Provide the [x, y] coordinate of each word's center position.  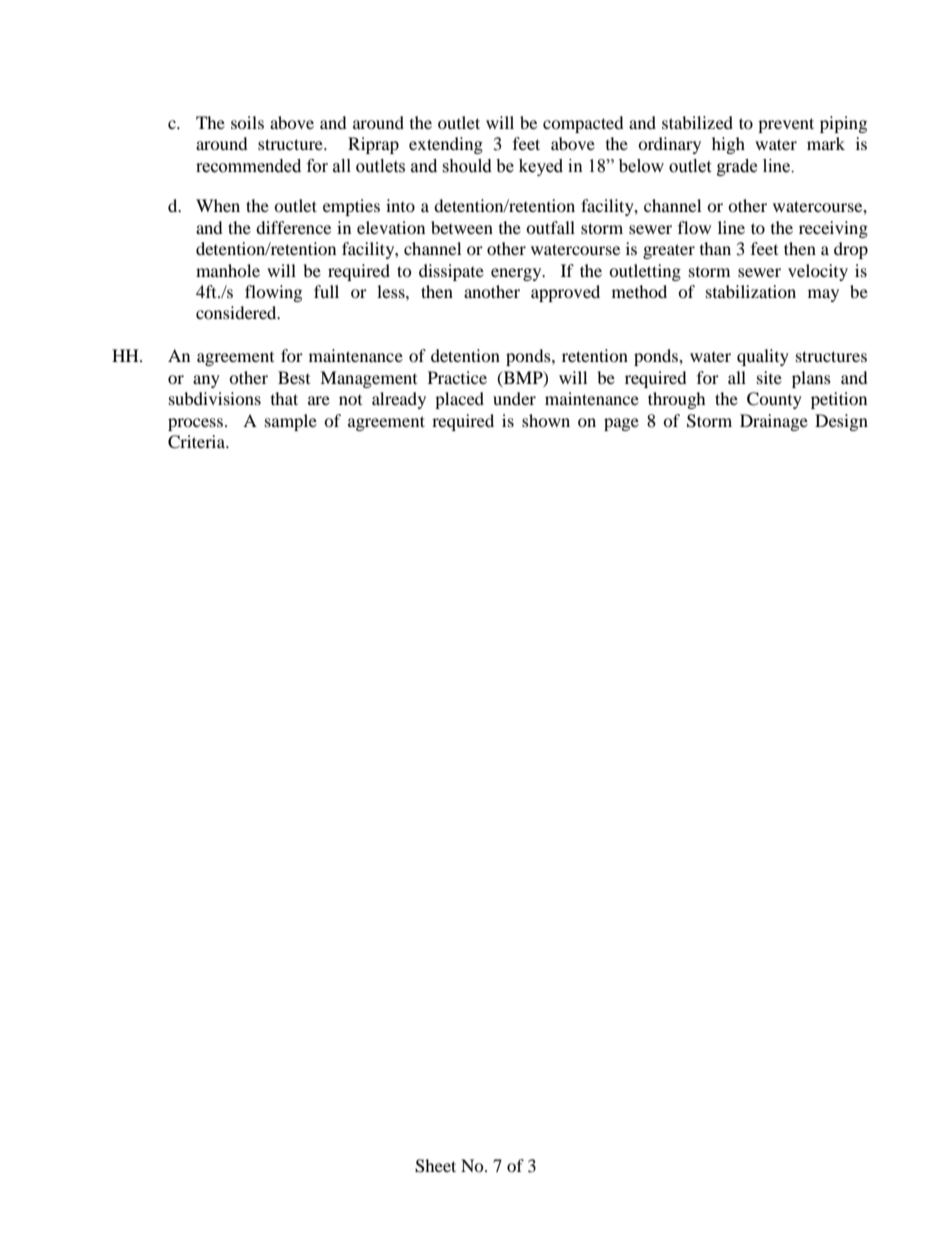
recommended [248, 166]
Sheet [435, 1166]
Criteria [197, 442]
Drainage [774, 422]
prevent [786, 125]
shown [546, 420]
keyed [541, 167]
